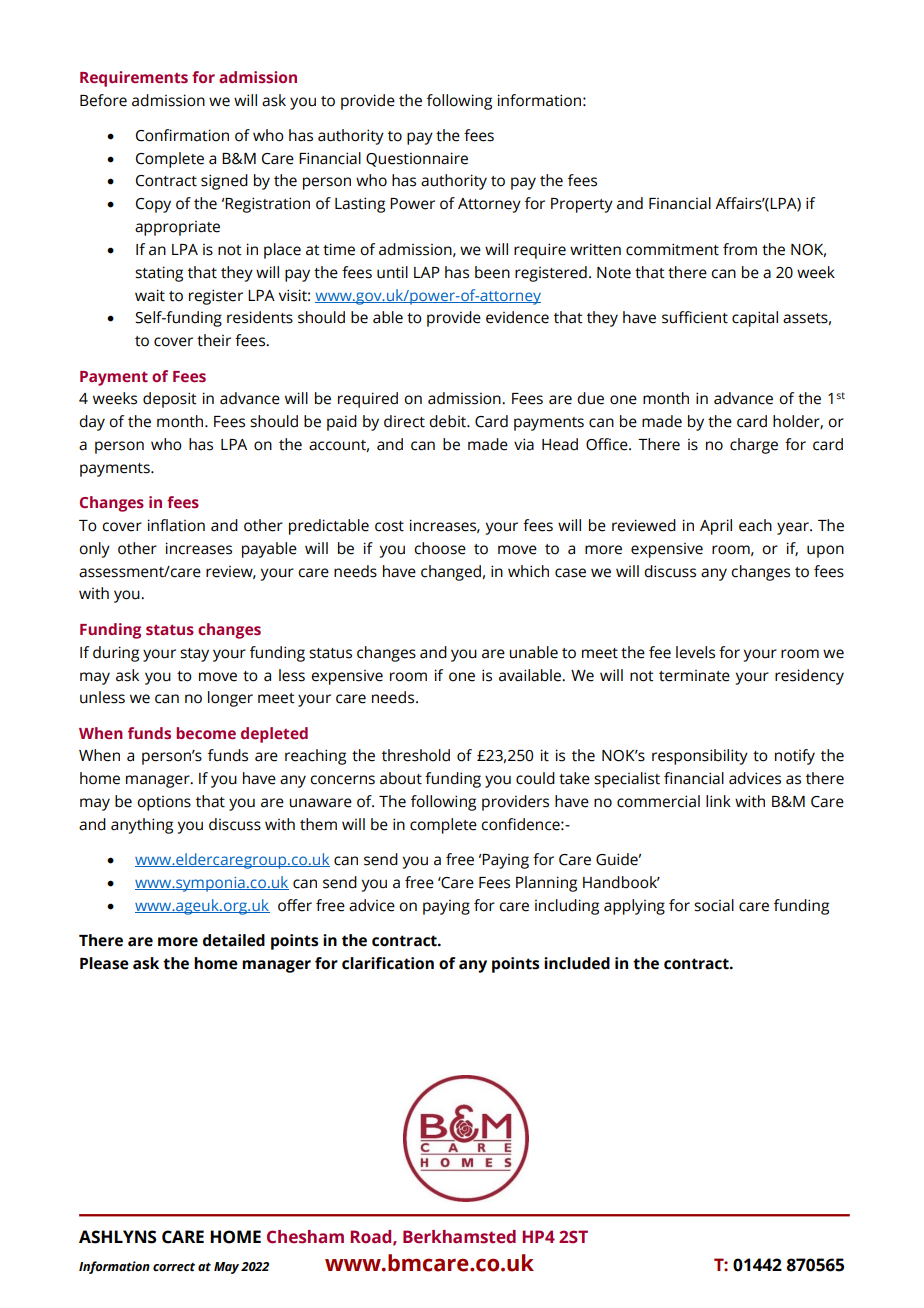  I want to click on clarification, so click(388, 963).
